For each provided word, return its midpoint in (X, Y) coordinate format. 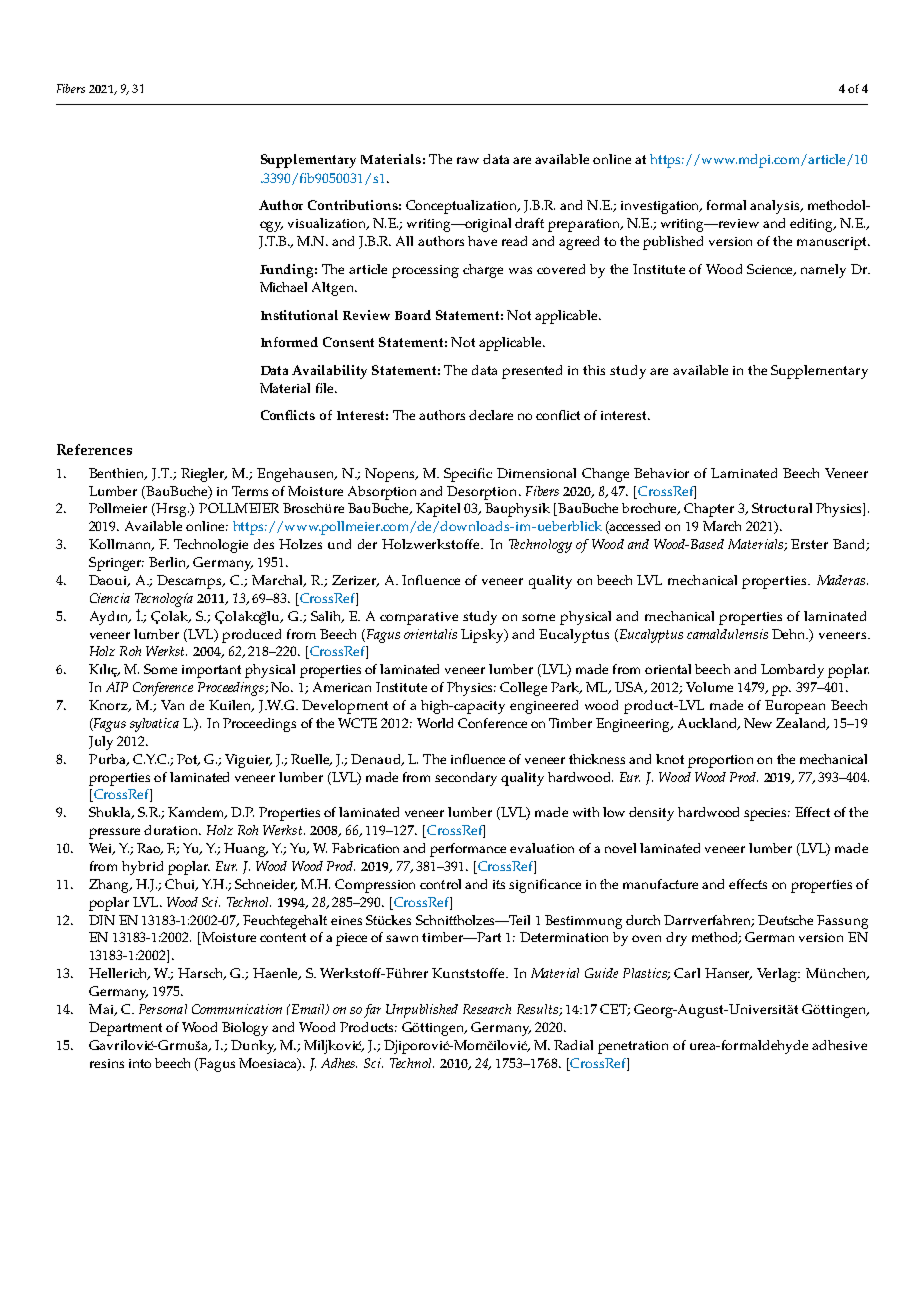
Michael (283, 287)
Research (487, 1009)
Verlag (778, 975)
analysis (776, 207)
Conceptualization (463, 207)
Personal (163, 1009)
